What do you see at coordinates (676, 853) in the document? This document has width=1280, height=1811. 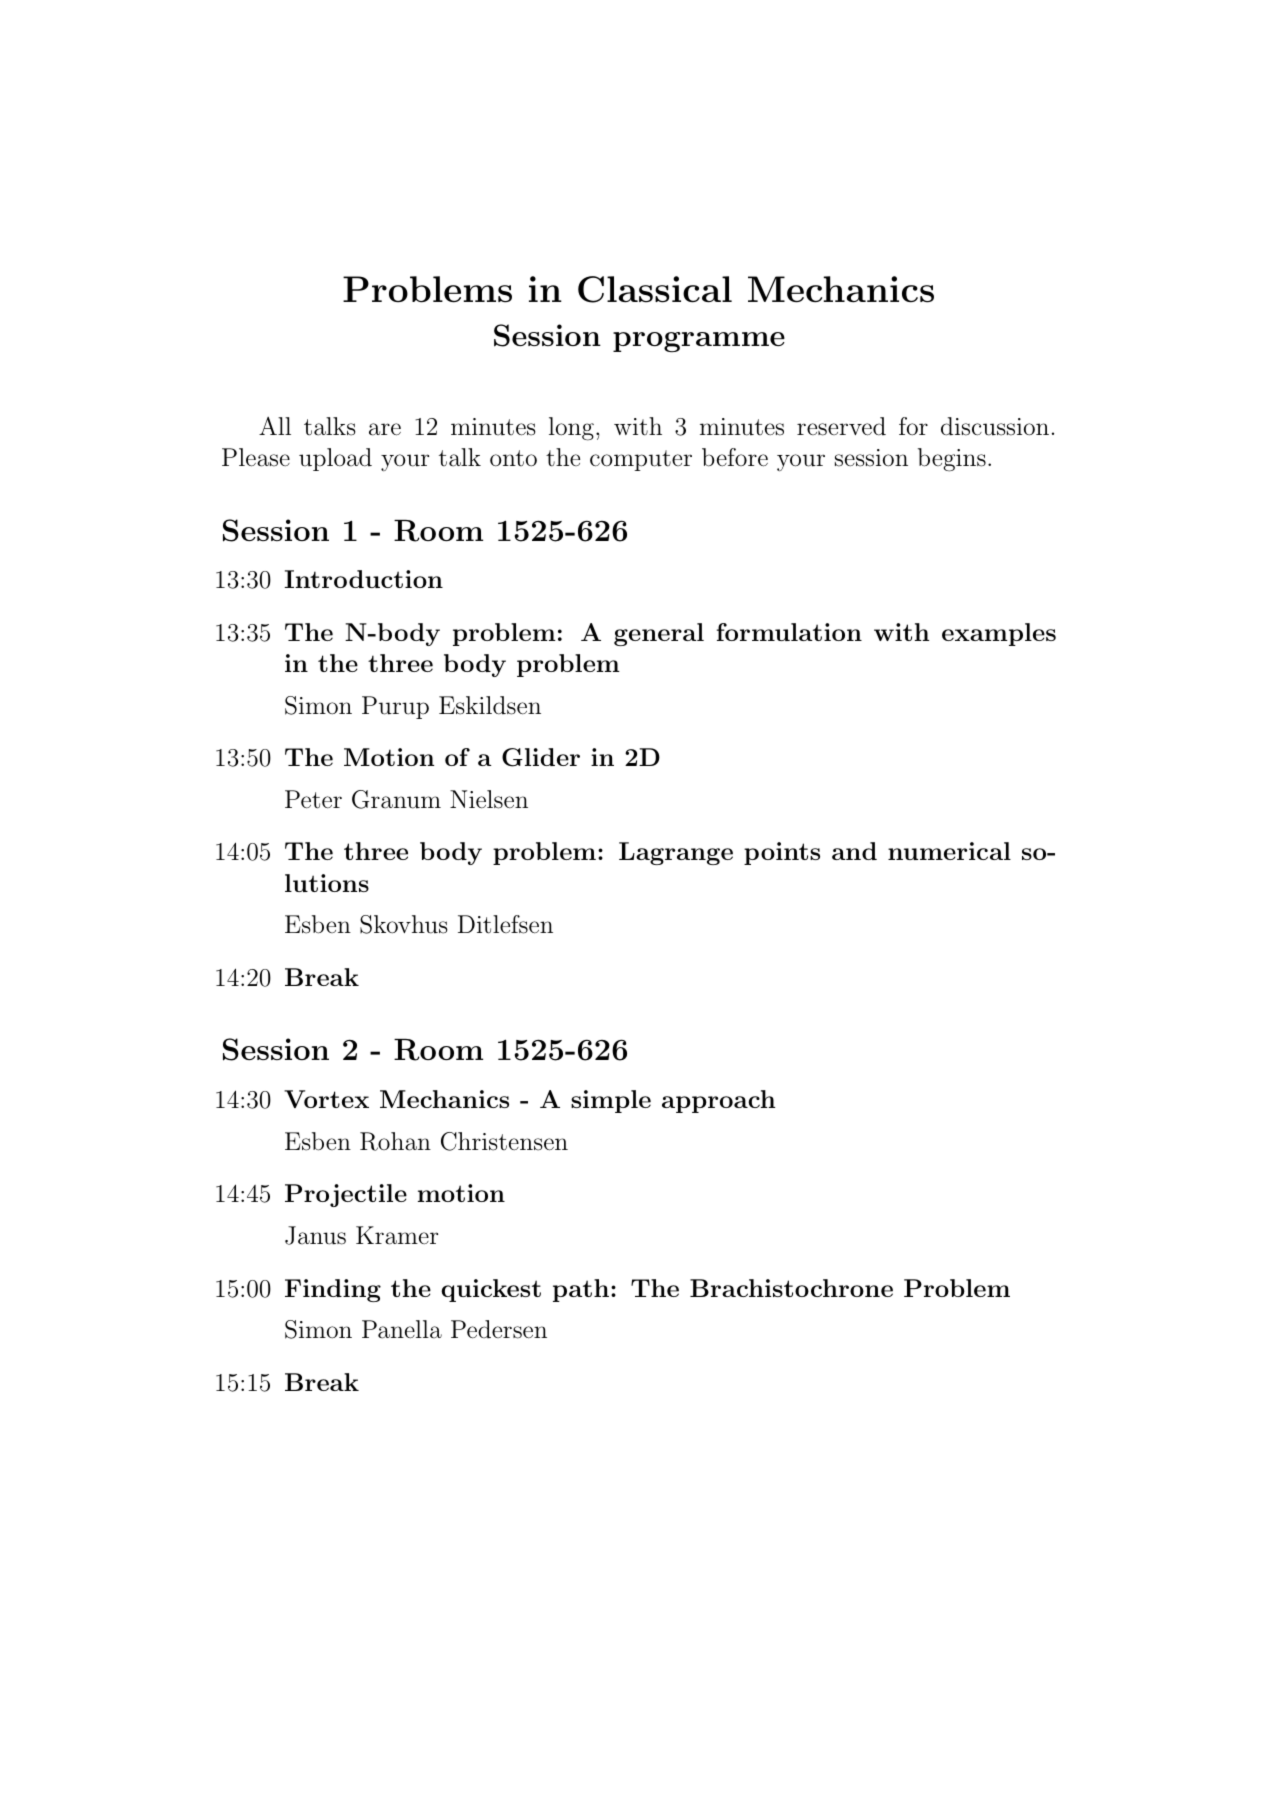 I see `Lagrange` at bounding box center [676, 853].
